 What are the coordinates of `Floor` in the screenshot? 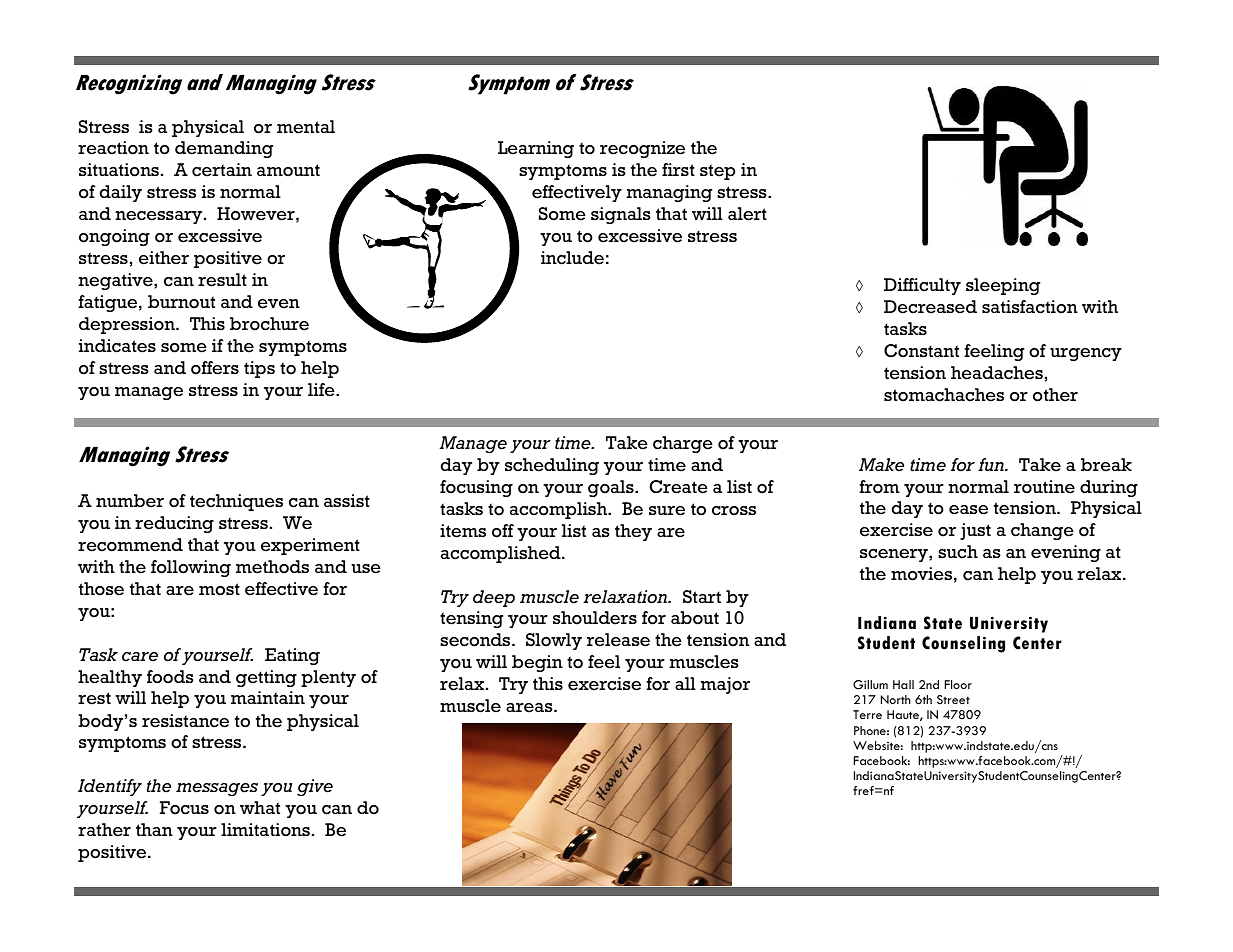 It's located at (958, 684).
